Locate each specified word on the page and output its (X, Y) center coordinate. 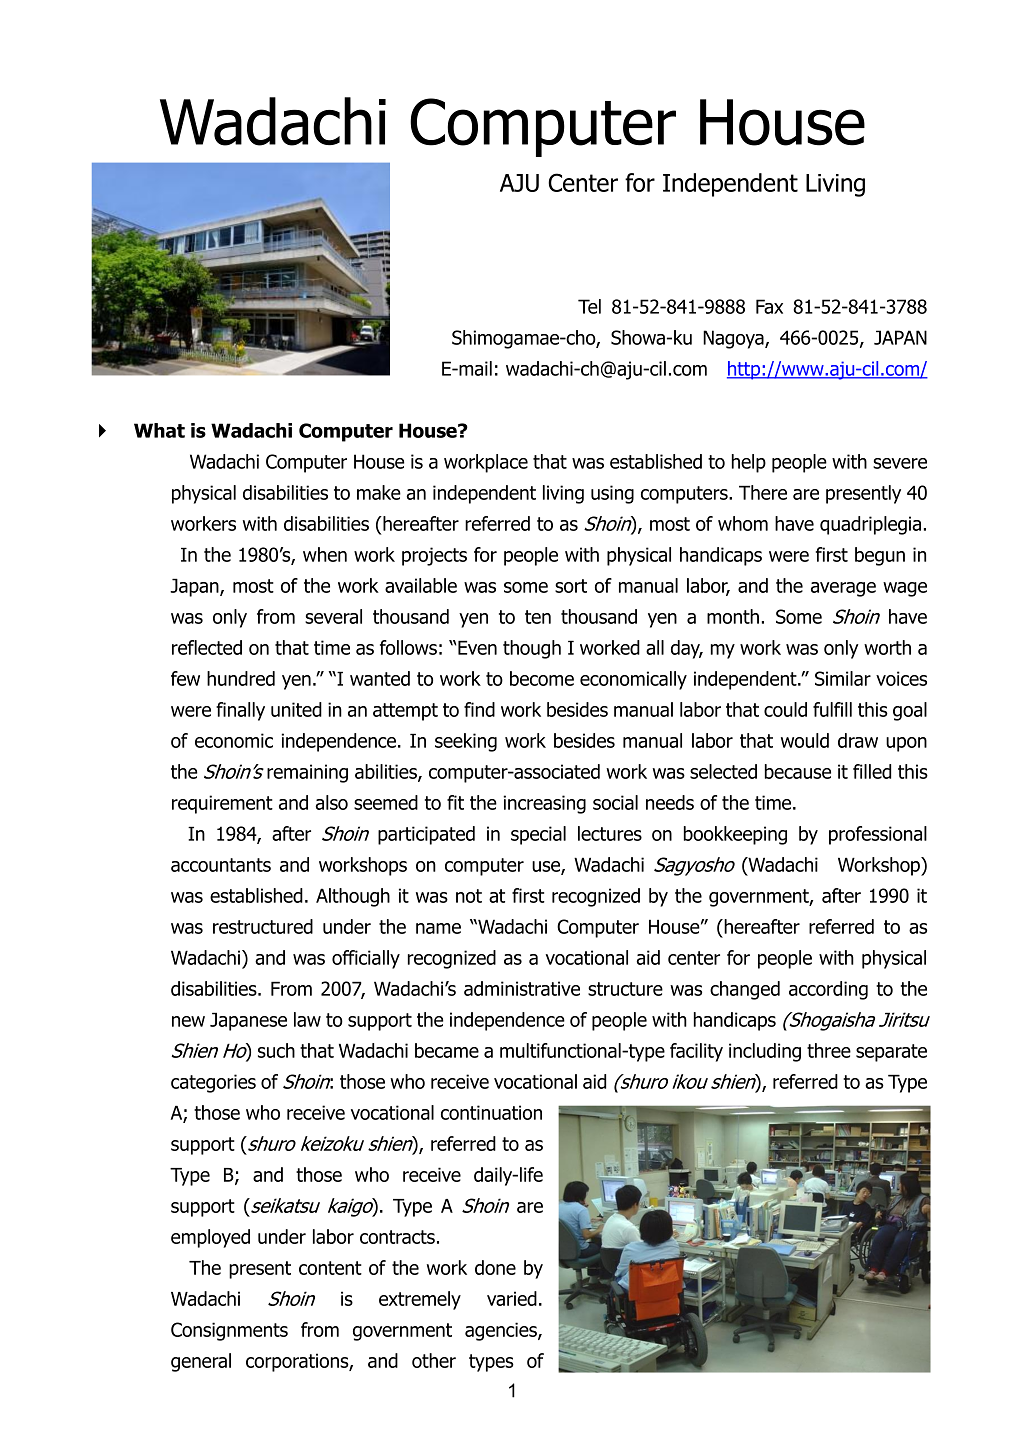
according (828, 990)
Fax (769, 306)
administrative (522, 988)
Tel (589, 306)
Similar (843, 678)
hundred (241, 678)
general (201, 1362)
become (542, 678)
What (159, 430)
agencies (502, 1331)
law (307, 1019)
